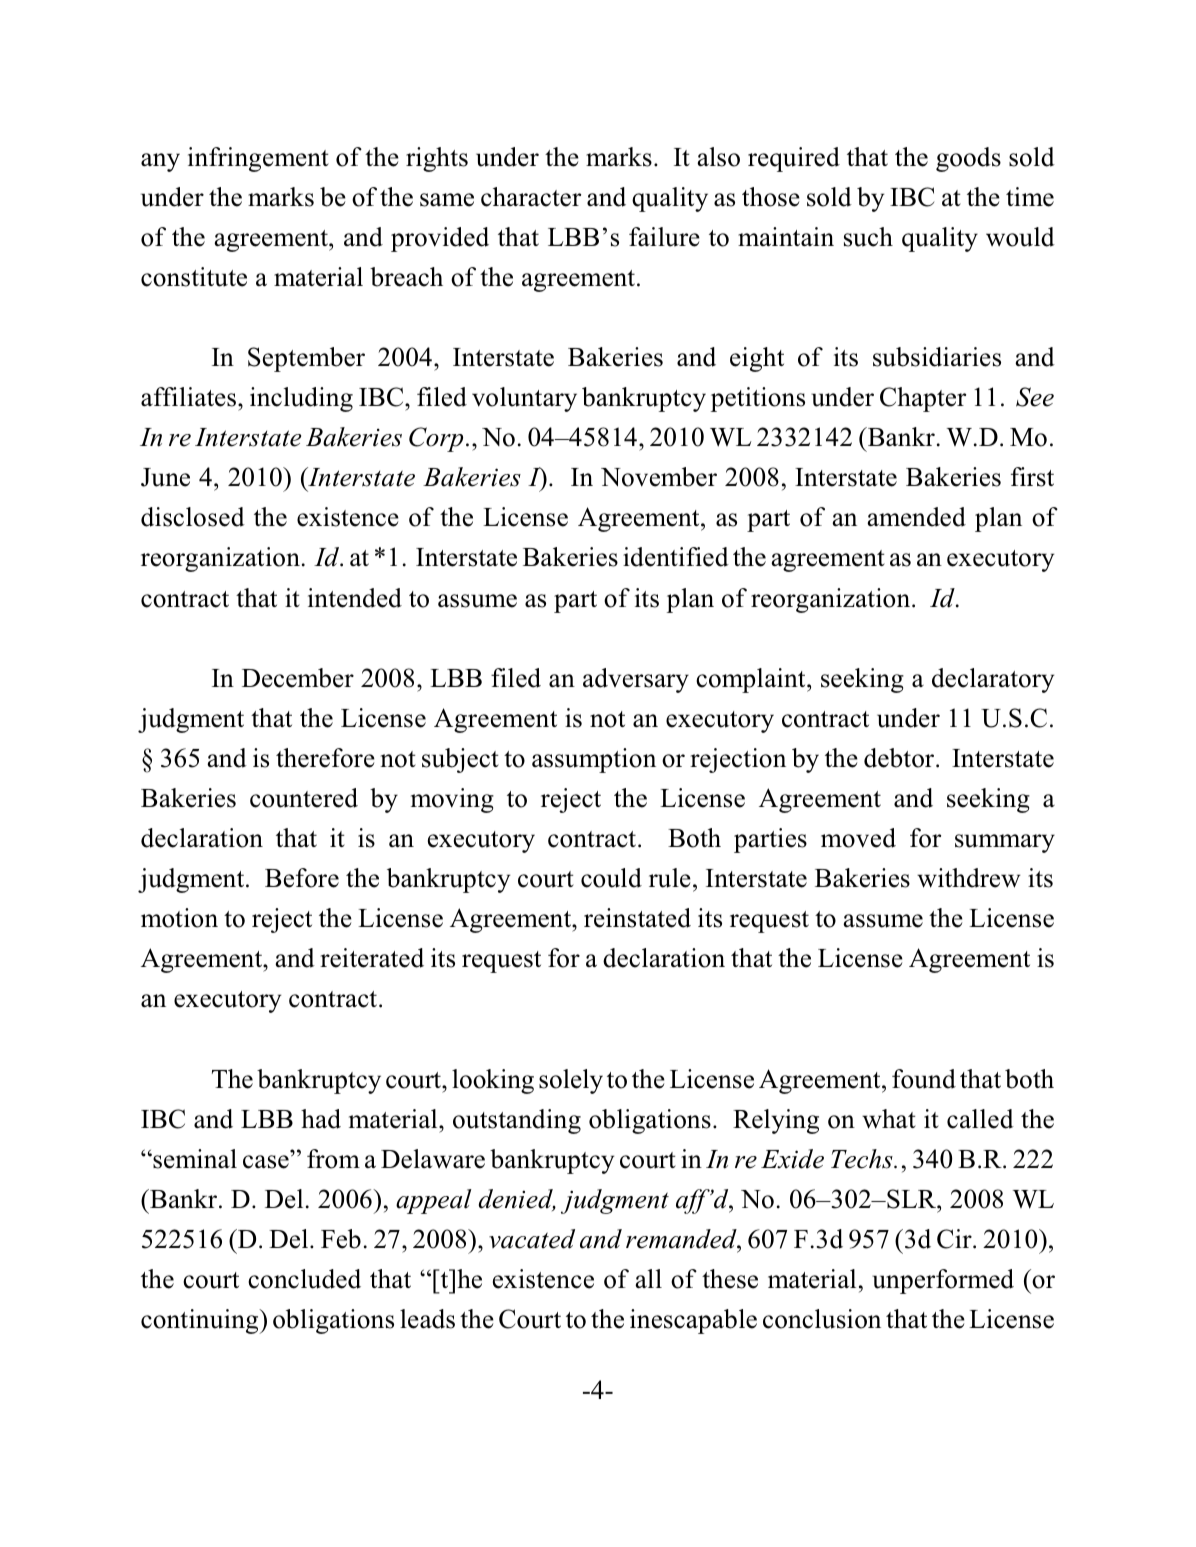  I want to click on concluded, so click(304, 1279).
